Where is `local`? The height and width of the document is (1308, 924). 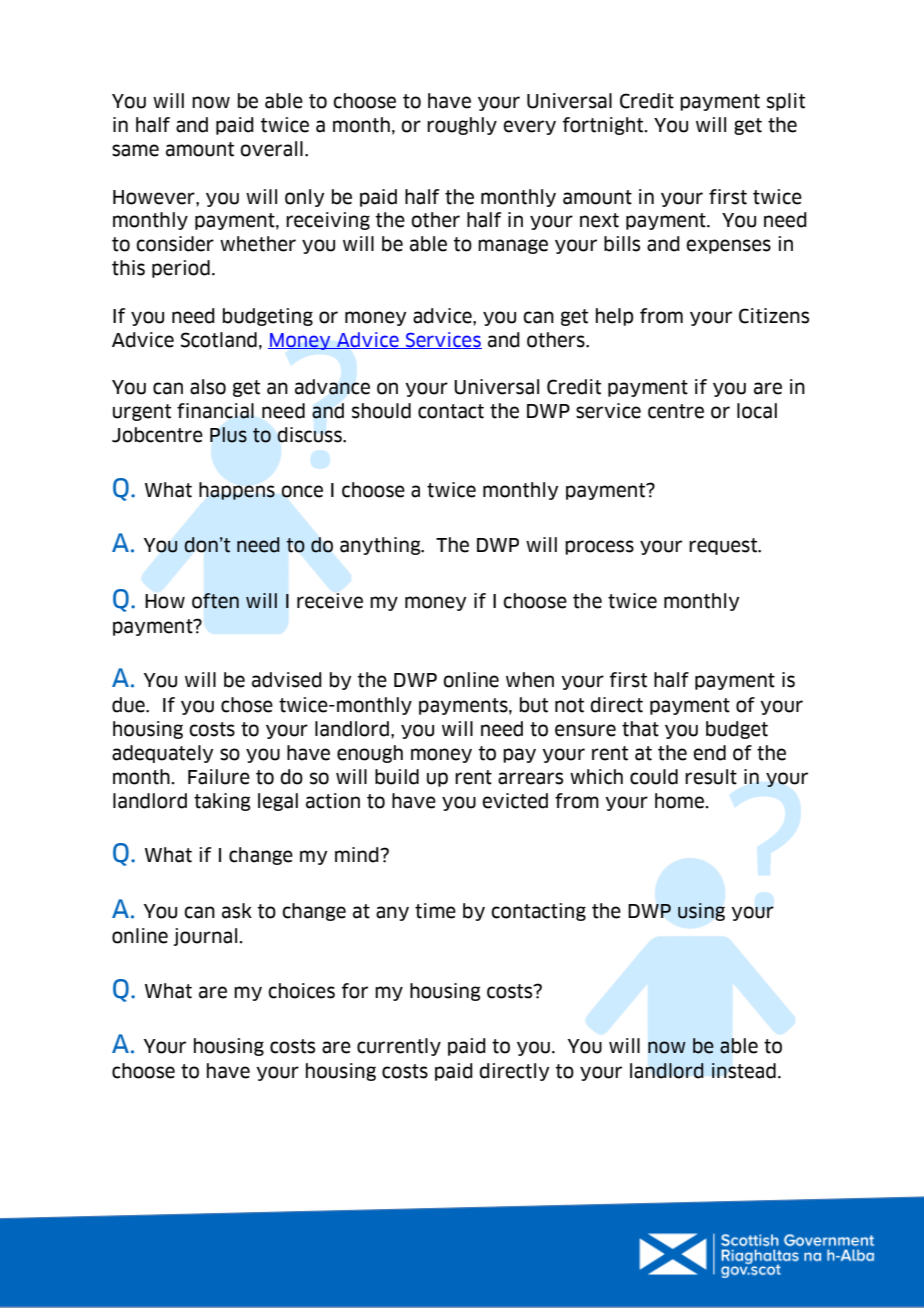
local is located at coordinates (757, 411).
